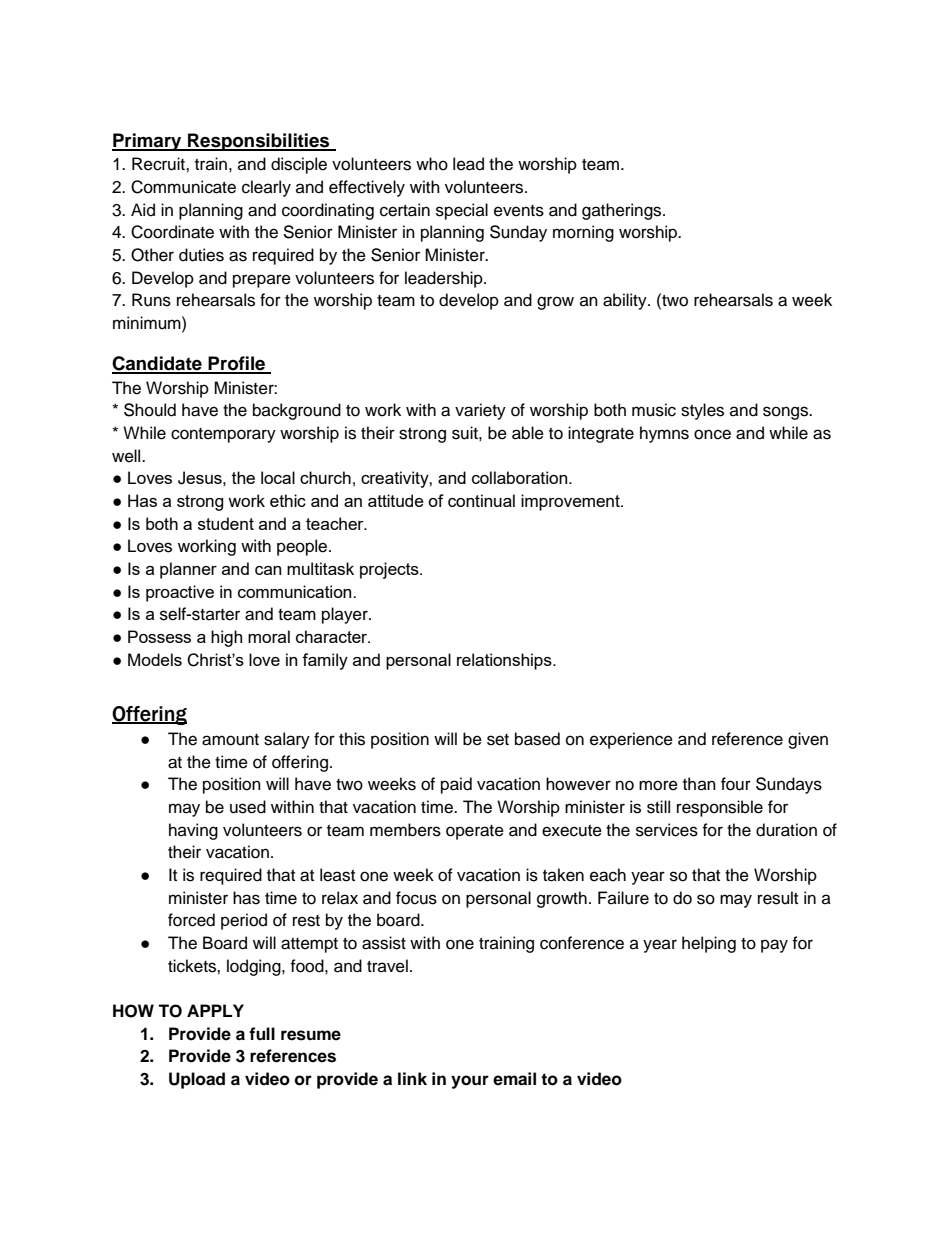  What do you see at coordinates (808, 740) in the page?
I see `given` at bounding box center [808, 740].
